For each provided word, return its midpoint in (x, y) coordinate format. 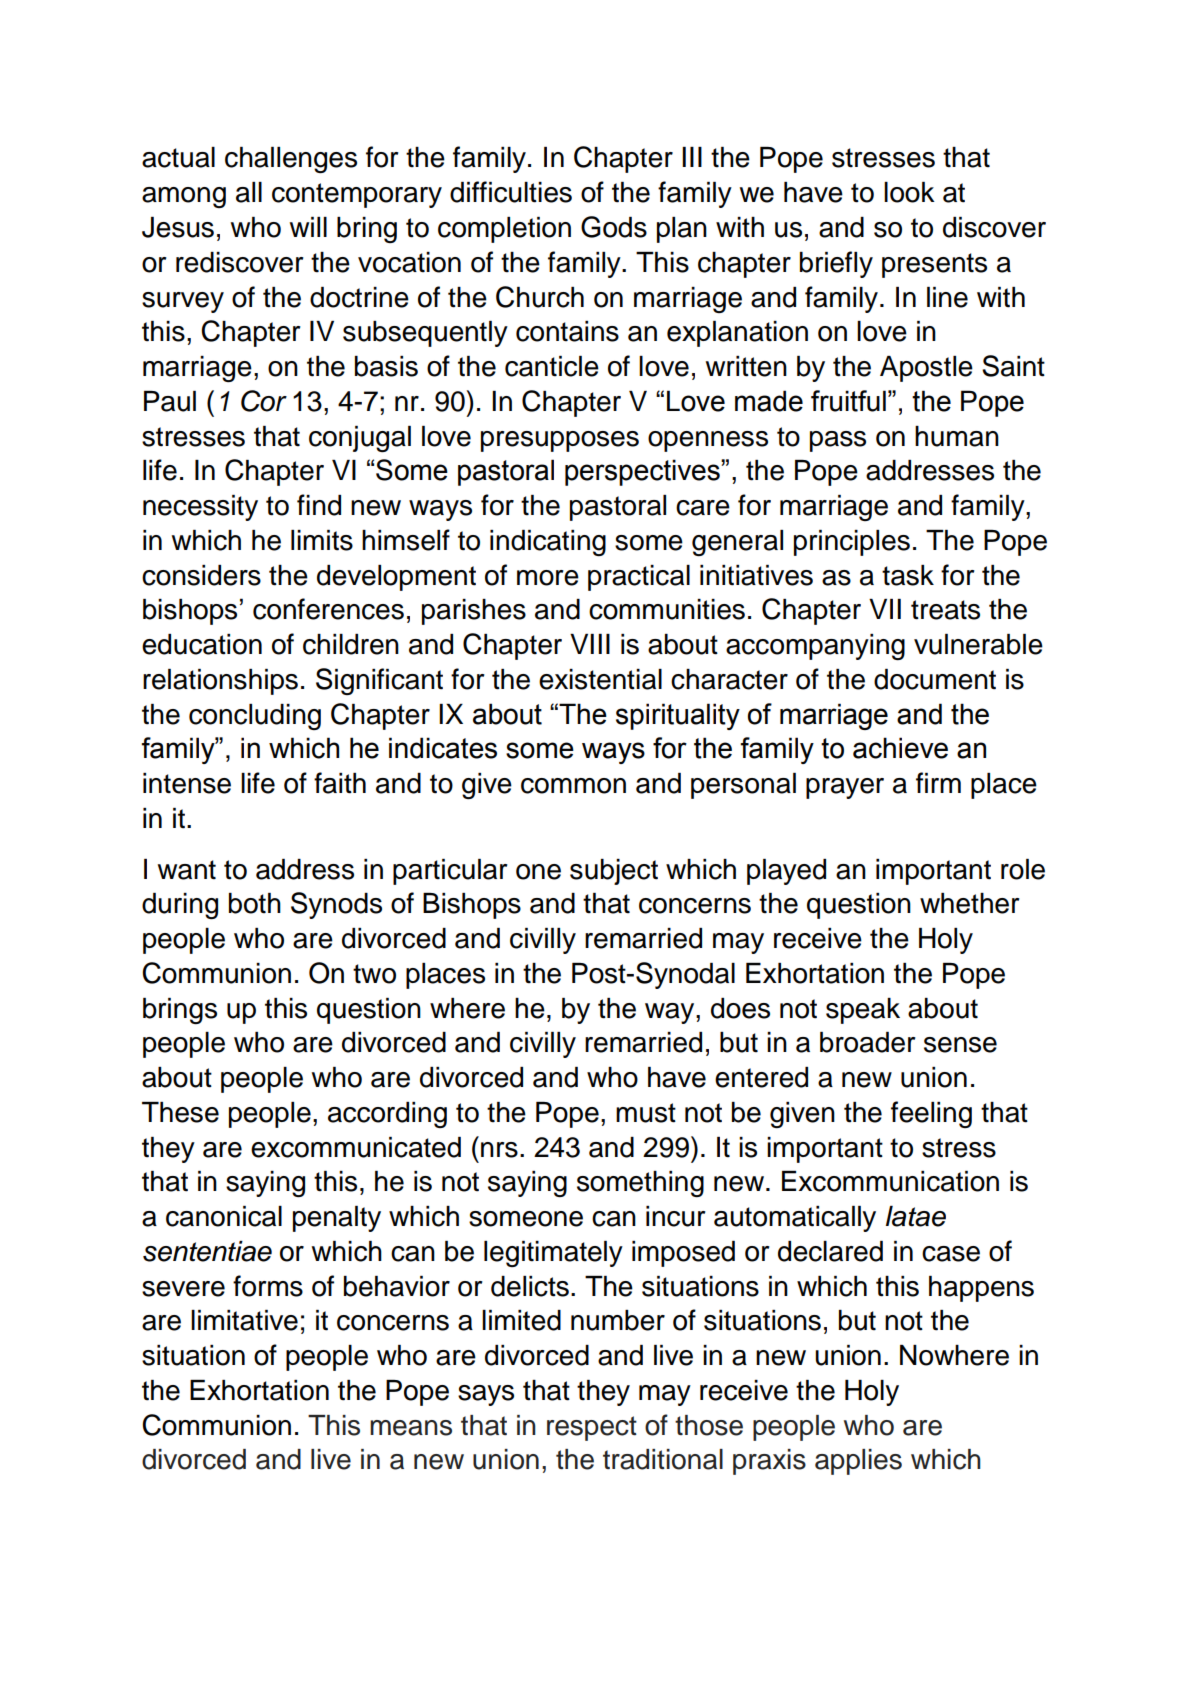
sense (960, 1045)
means (411, 1428)
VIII (590, 644)
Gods (614, 227)
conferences (328, 609)
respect (592, 1428)
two (374, 974)
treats (945, 610)
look (909, 192)
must (646, 1113)
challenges (291, 160)
